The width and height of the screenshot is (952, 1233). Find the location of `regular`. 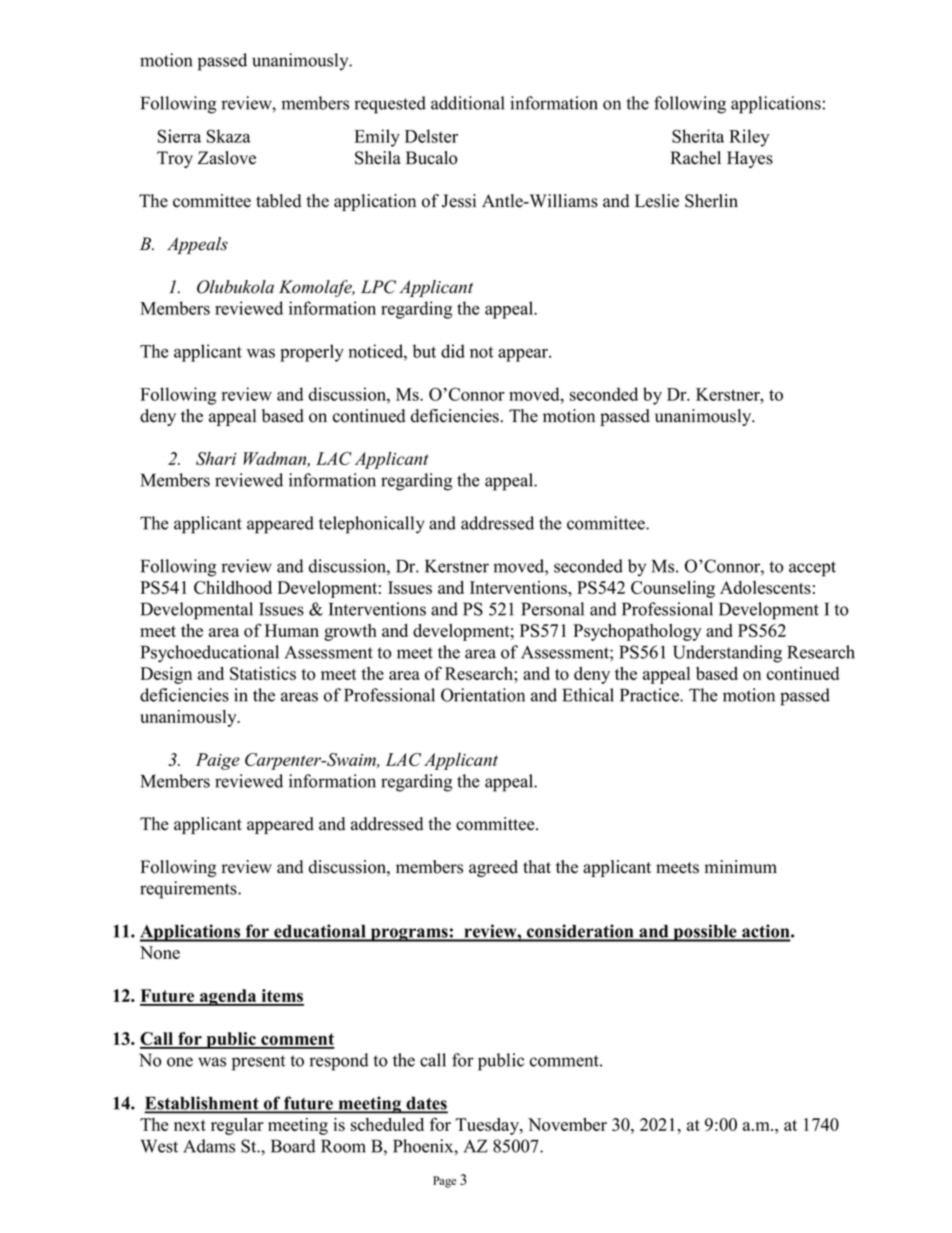

regular is located at coordinates (237, 1126).
